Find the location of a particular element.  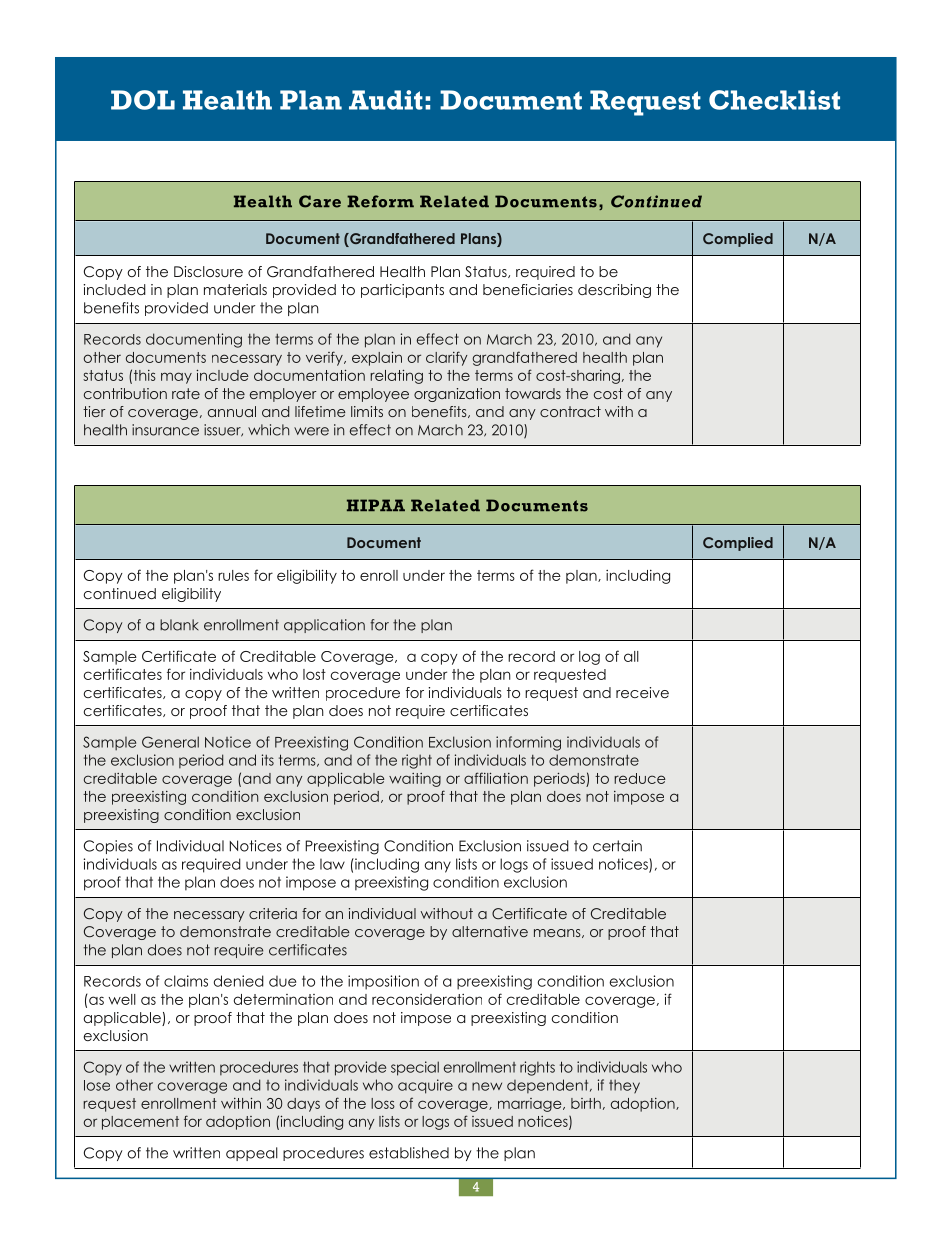

Audit is located at coordinates (386, 100).
